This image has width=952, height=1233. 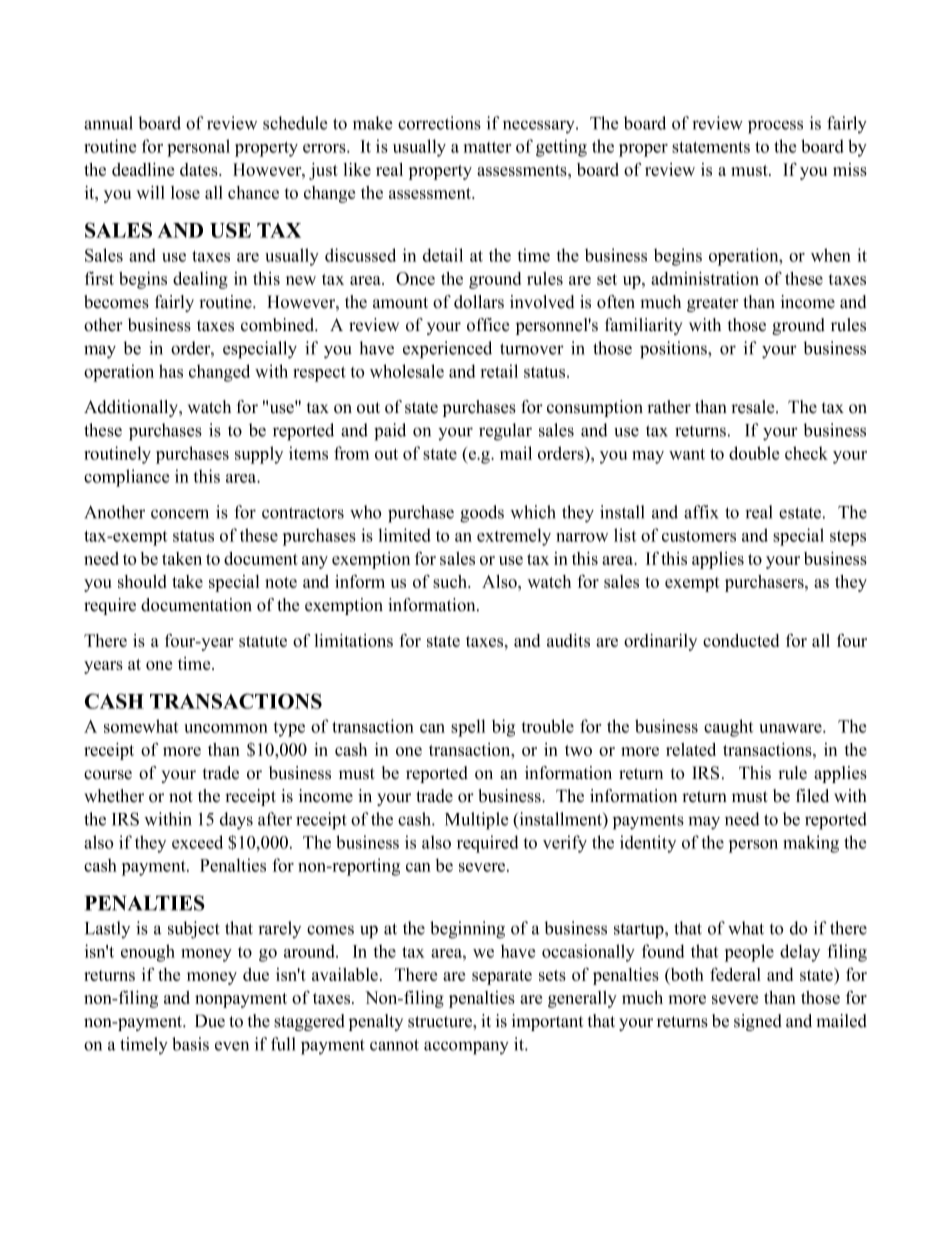 What do you see at coordinates (487, 147) in the image?
I see `matter` at bounding box center [487, 147].
